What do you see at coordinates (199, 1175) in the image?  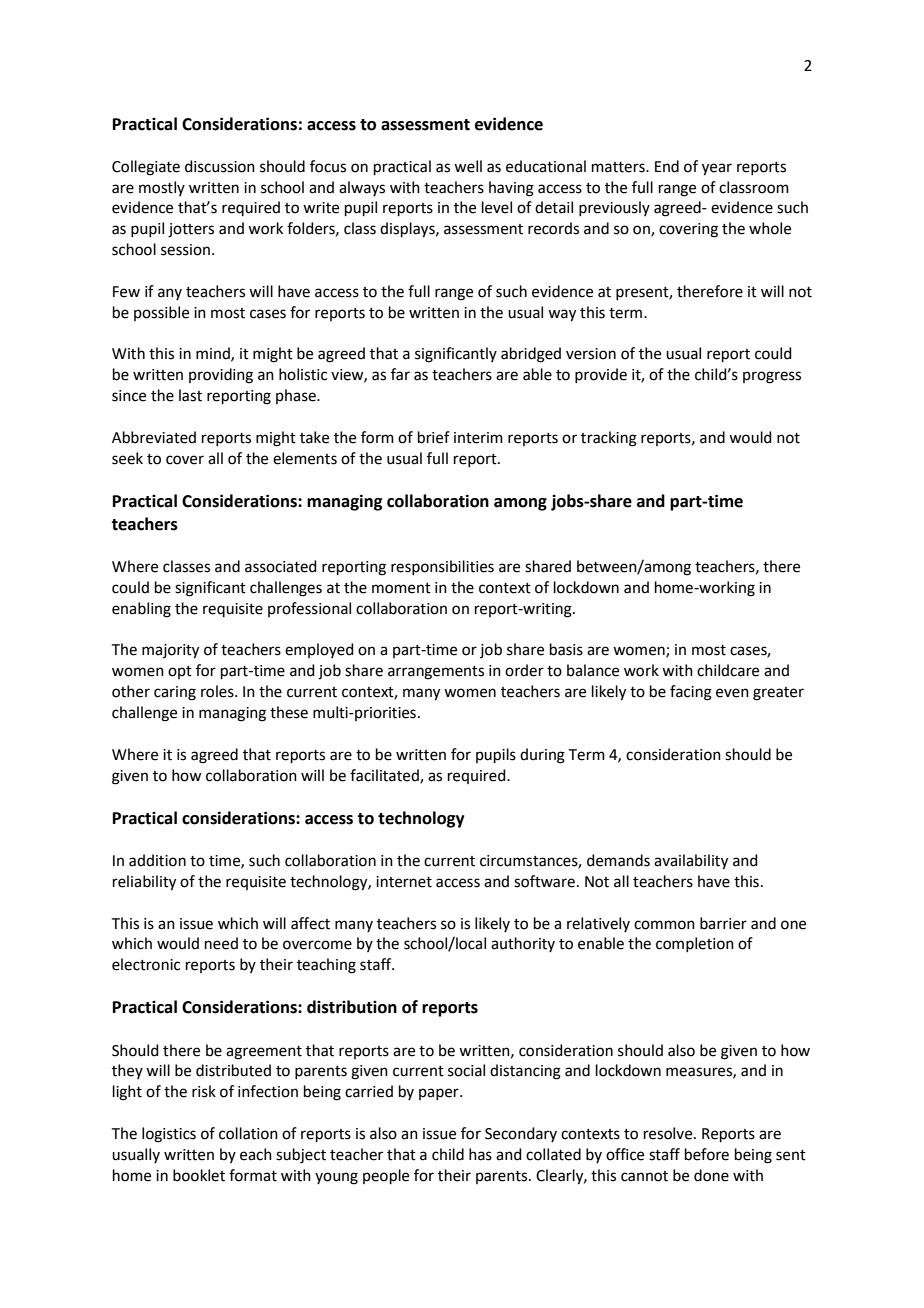 I see `booklet` at bounding box center [199, 1175].
